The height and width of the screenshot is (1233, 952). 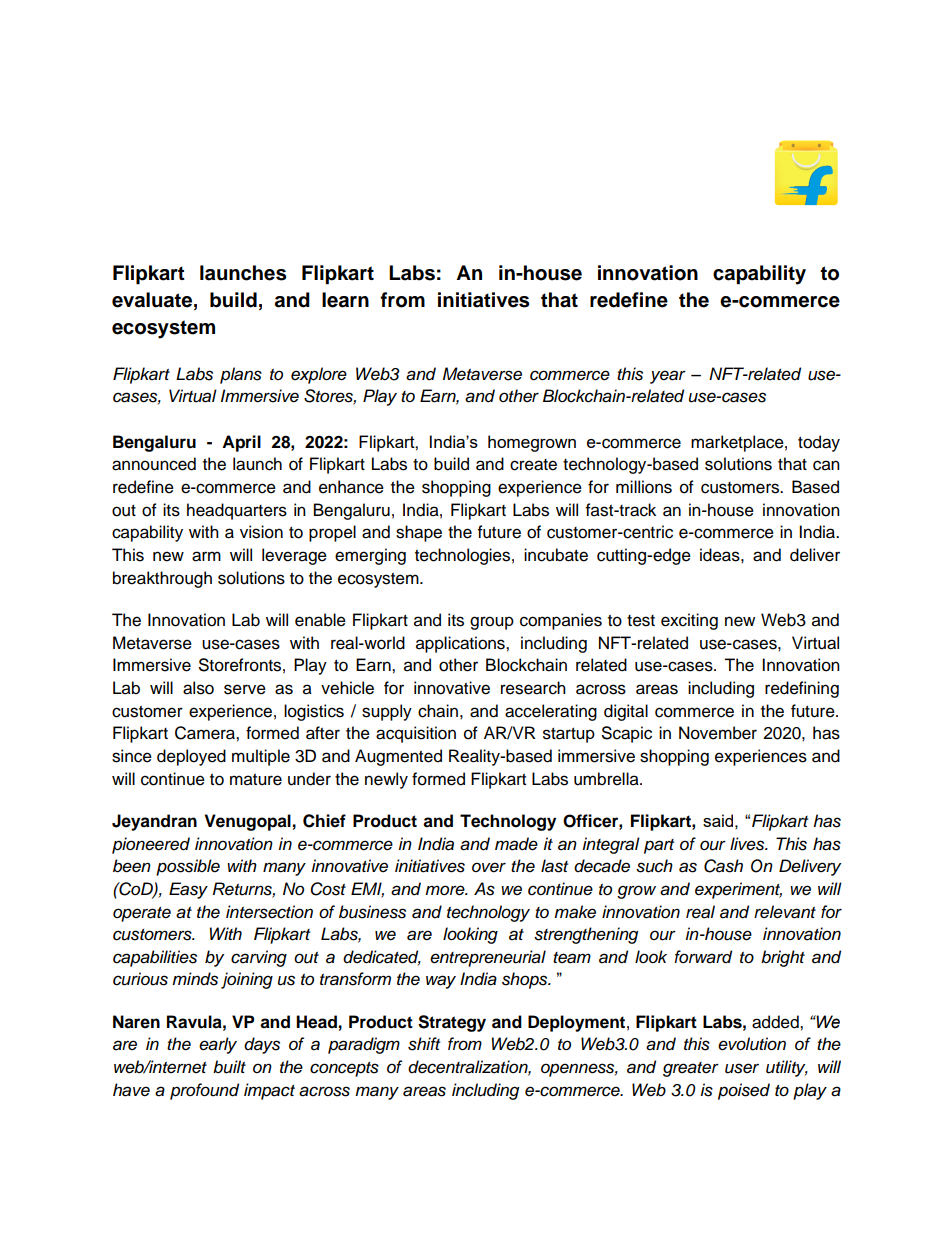 I want to click on exciting, so click(x=689, y=621).
